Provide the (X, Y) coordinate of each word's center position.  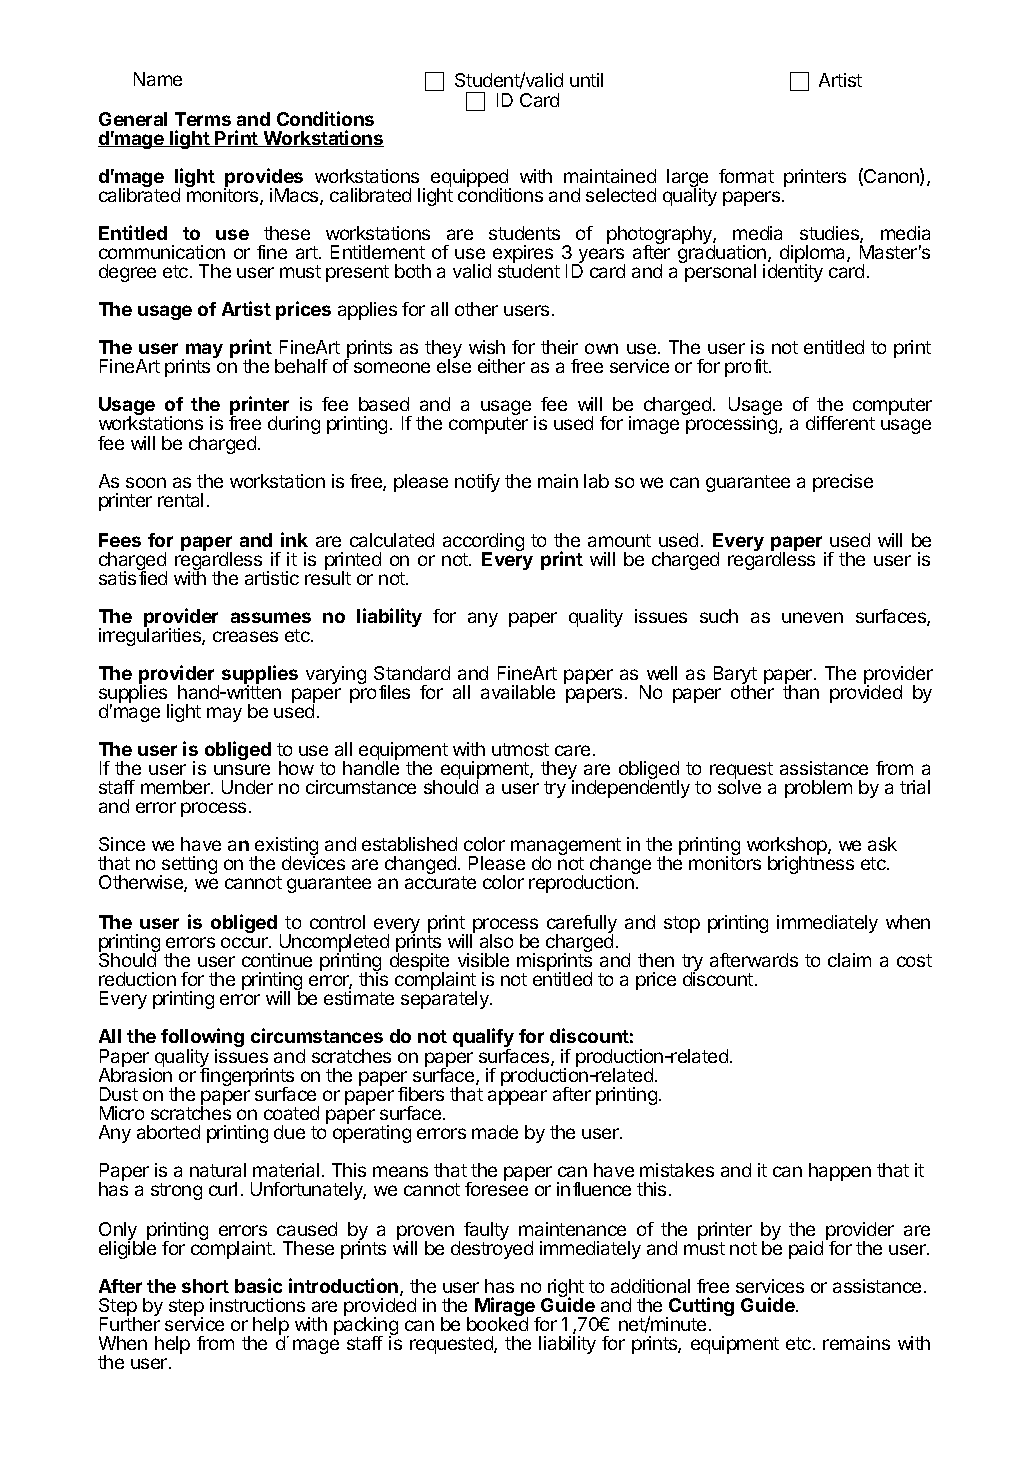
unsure (242, 769)
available (518, 692)
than (801, 691)
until (586, 80)
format (746, 176)
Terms (203, 119)
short (205, 1286)
